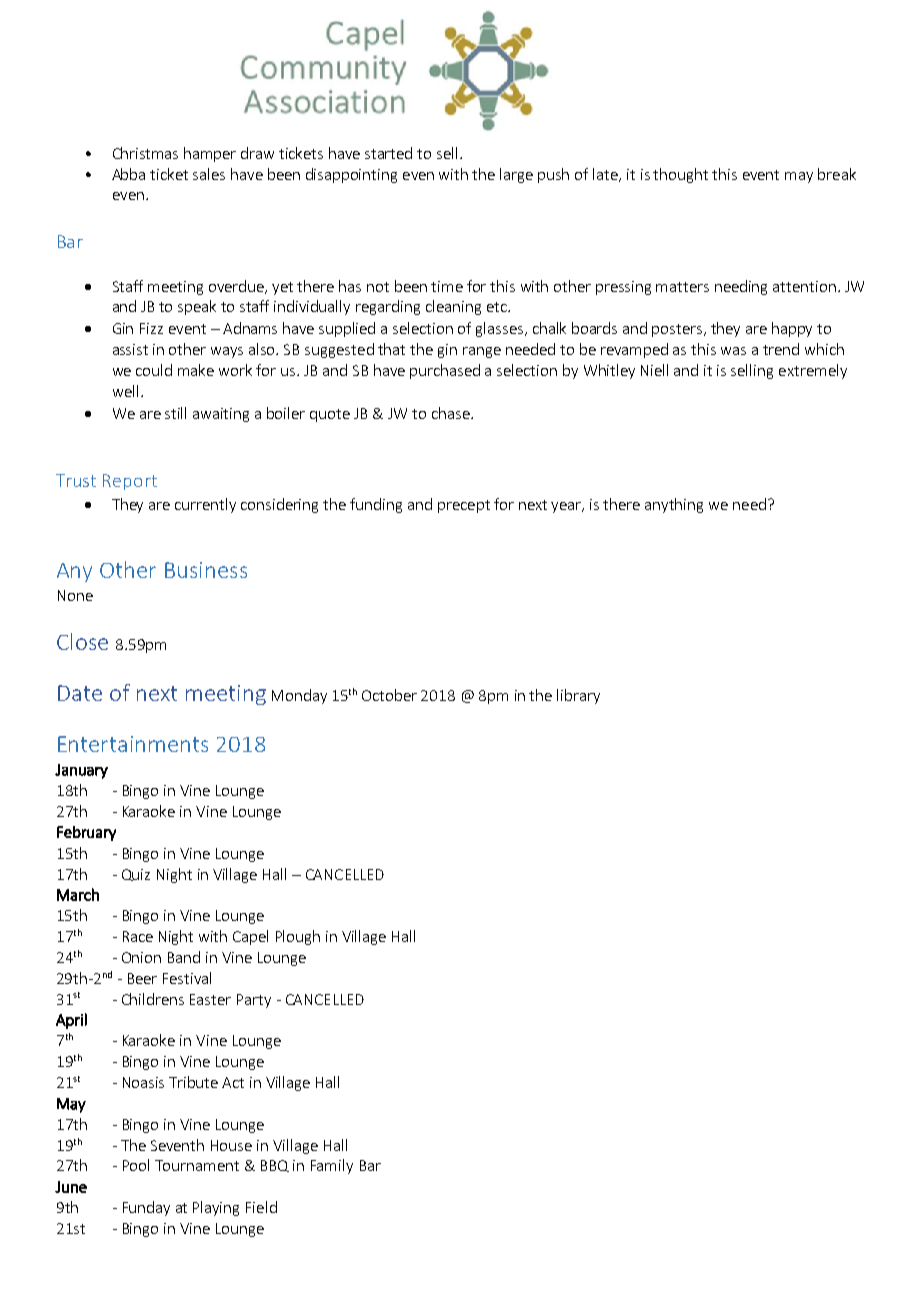 The width and height of the screenshot is (924, 1308). Describe the element at coordinates (674, 505) in the screenshot. I see `anything` at that location.
